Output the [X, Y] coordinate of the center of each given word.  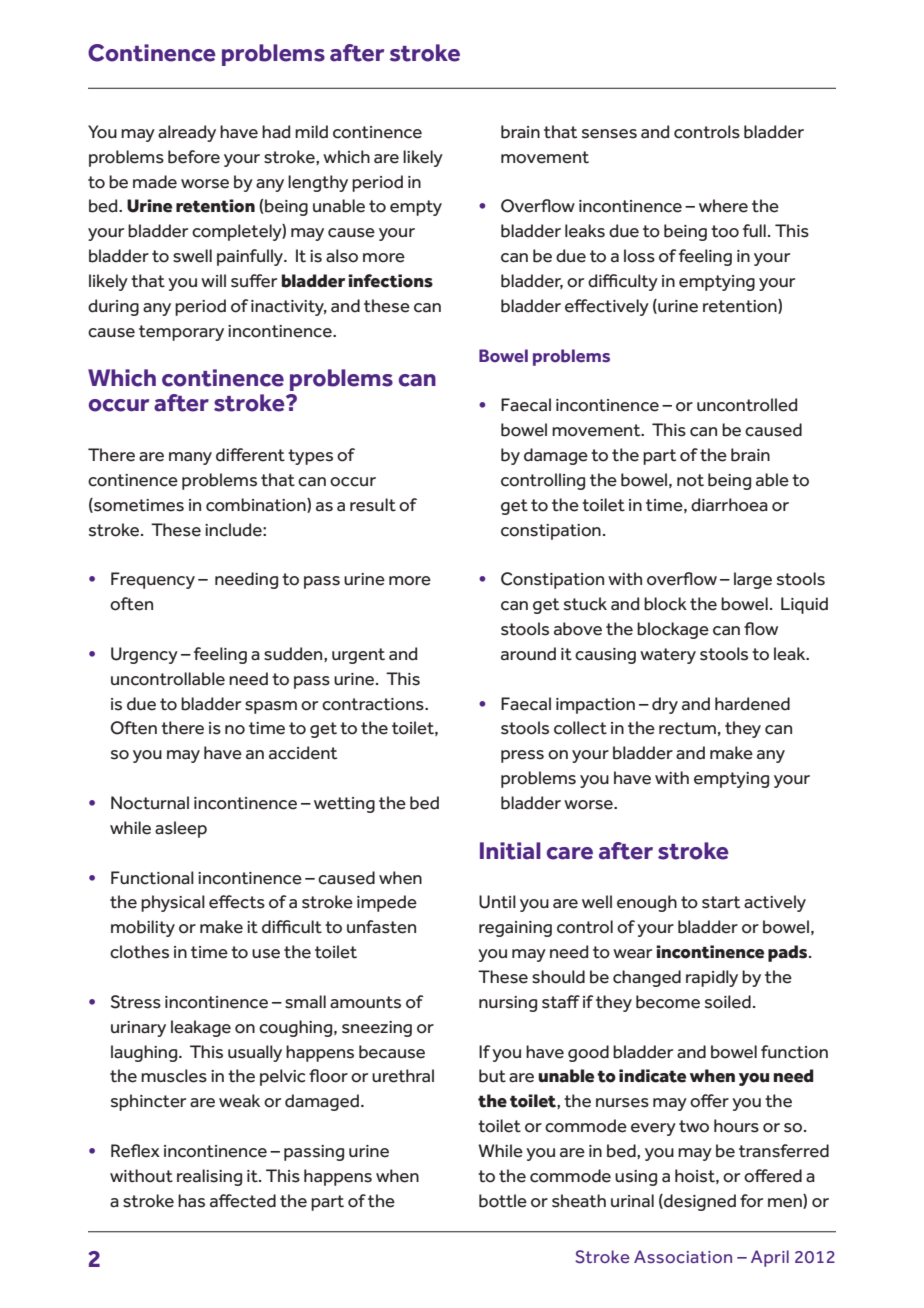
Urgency [144, 655]
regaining [515, 929]
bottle [503, 1201]
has [191, 1201]
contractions [374, 704]
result [373, 505]
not [690, 480]
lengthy [318, 183]
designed [699, 1202]
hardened [752, 704]
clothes [139, 952]
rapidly [712, 978]
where [723, 206]
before [194, 157]
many [190, 458]
